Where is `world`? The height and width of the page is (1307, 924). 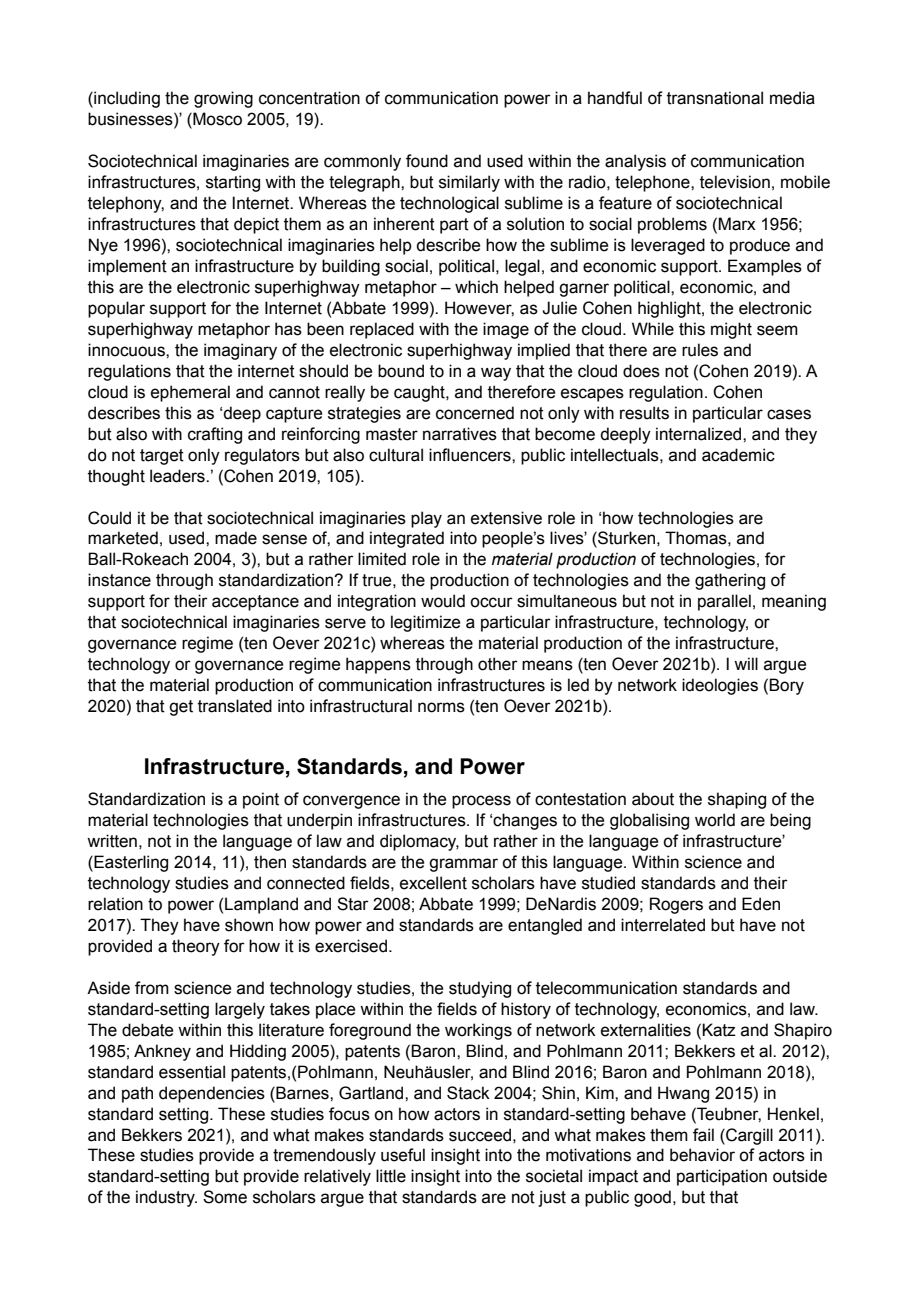
world is located at coordinates (715, 820).
